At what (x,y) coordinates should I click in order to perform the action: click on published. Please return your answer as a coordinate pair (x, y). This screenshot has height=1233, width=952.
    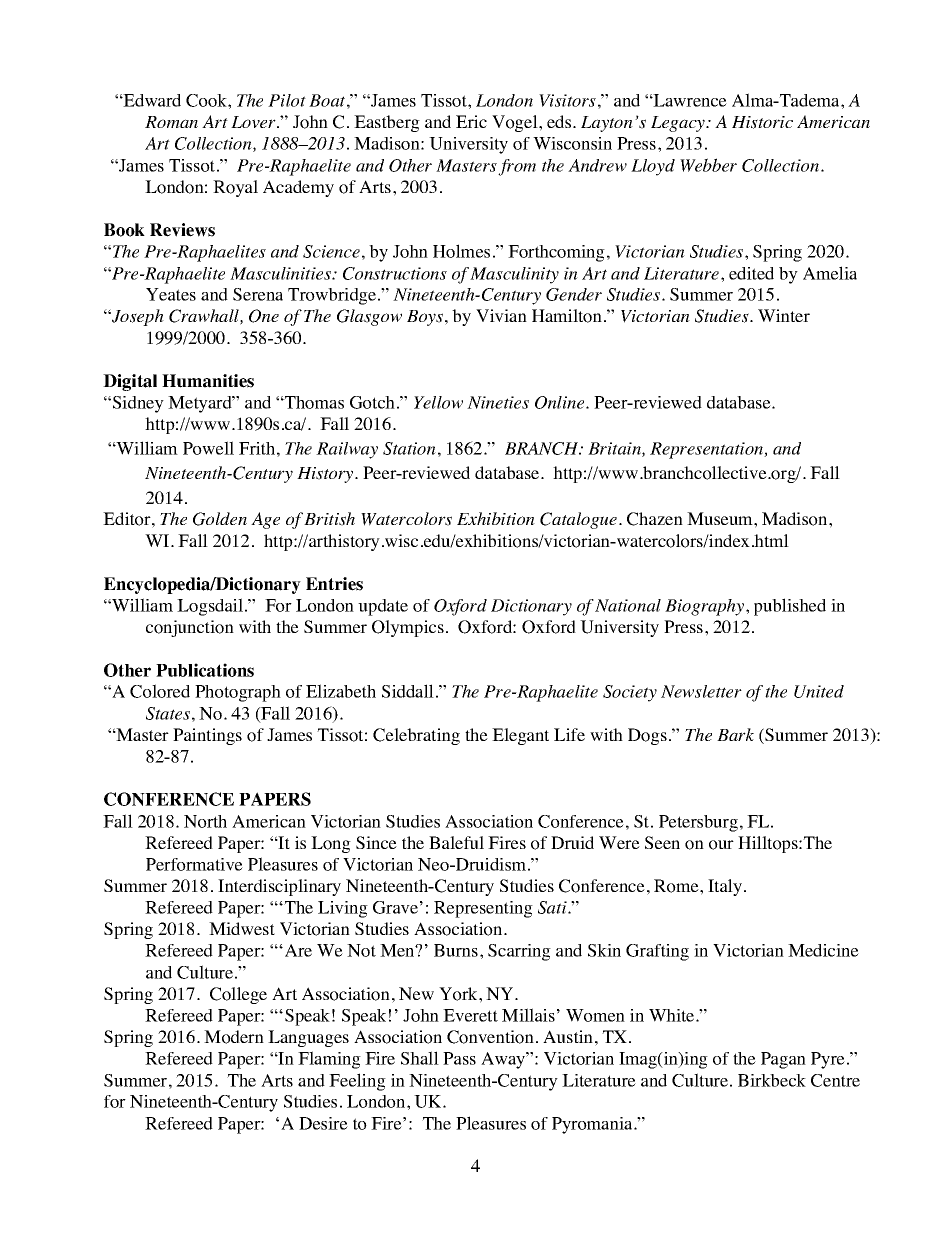
    Looking at the image, I should click on (790, 607).
